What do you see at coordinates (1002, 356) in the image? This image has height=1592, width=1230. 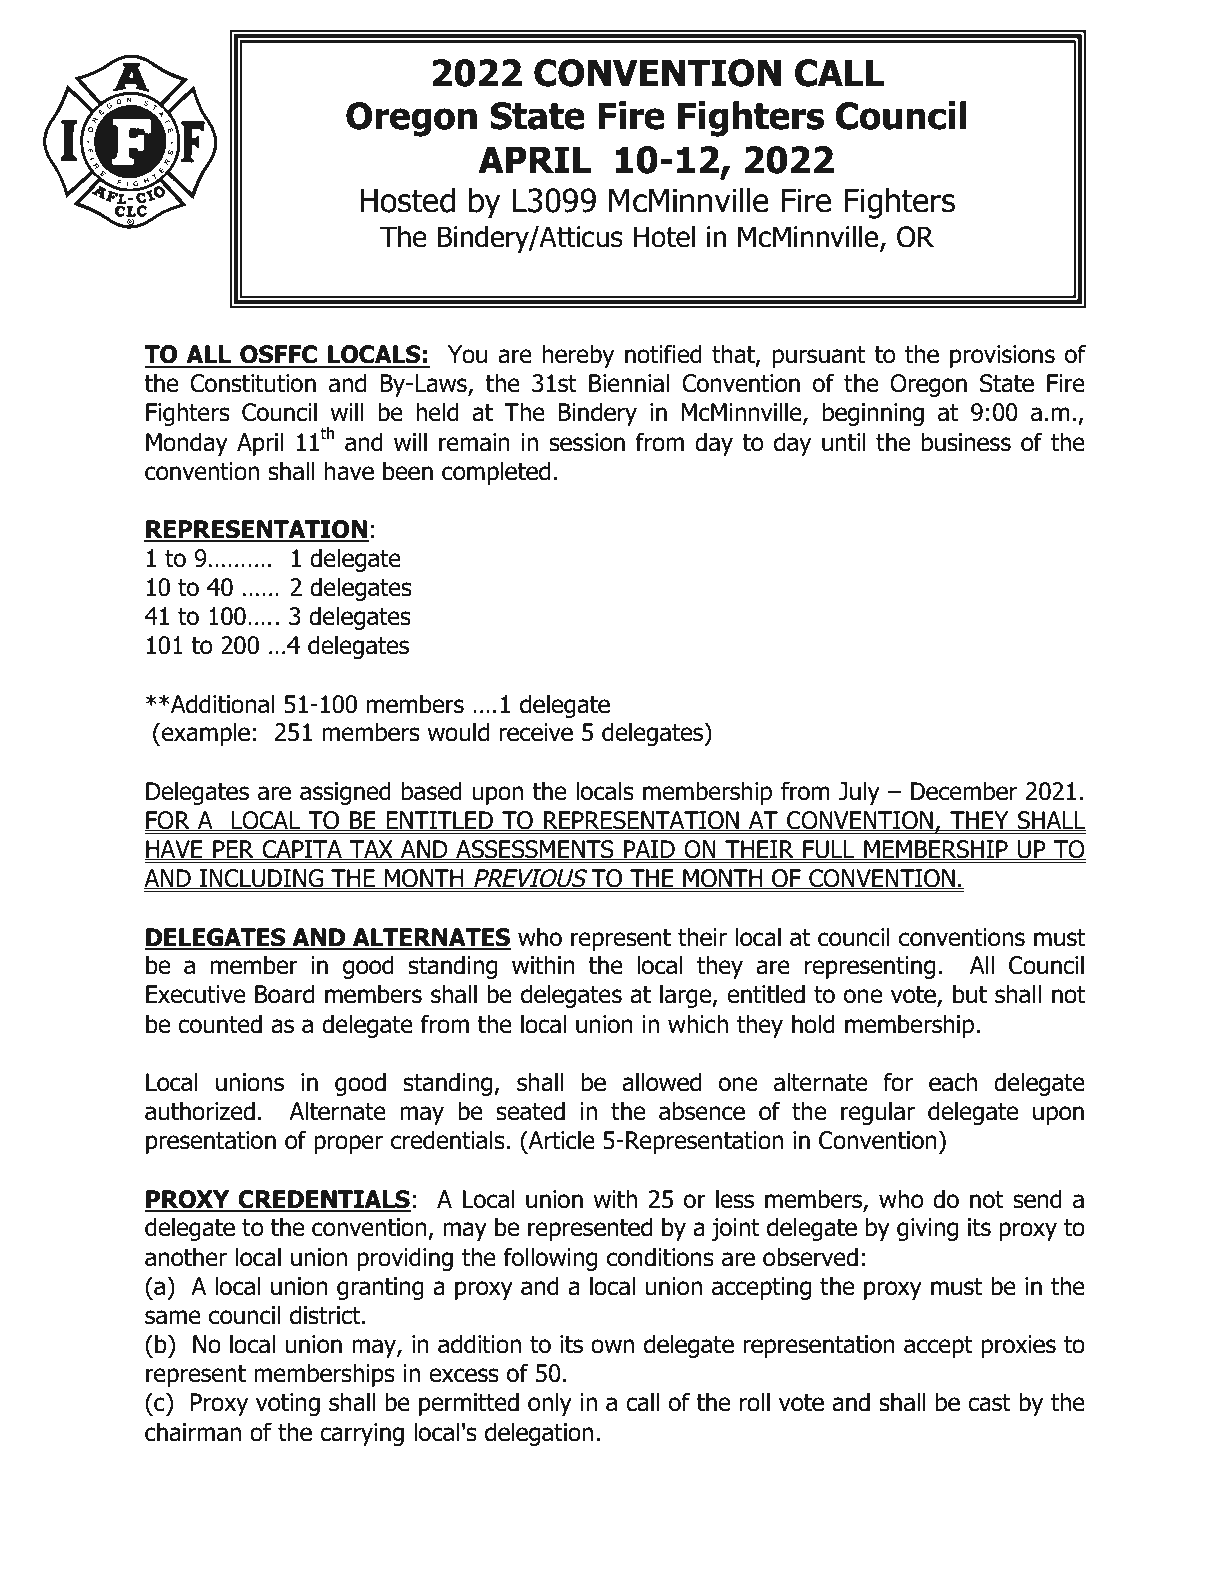 I see `provisions` at bounding box center [1002, 356].
